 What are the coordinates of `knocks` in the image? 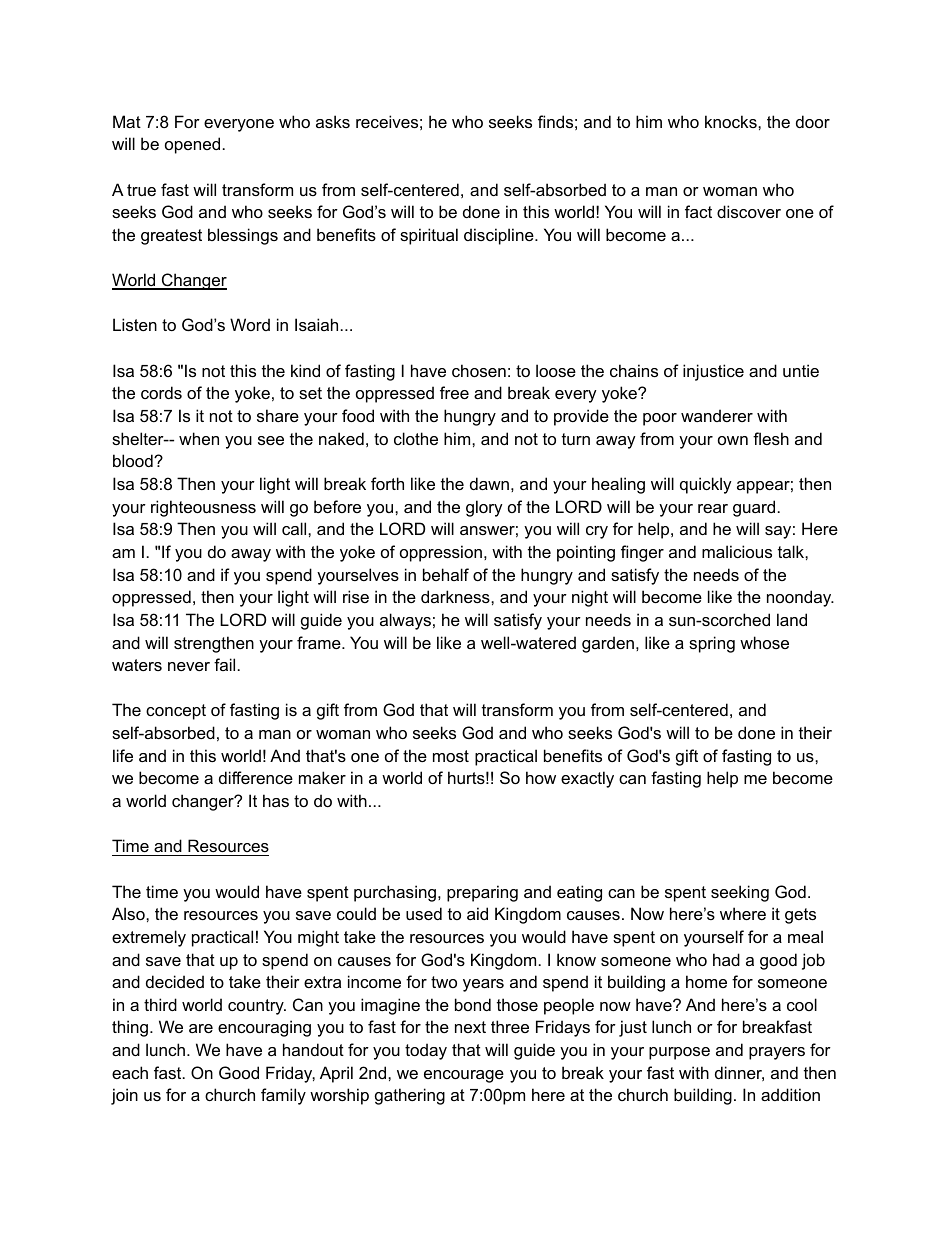 It's located at (732, 121).
